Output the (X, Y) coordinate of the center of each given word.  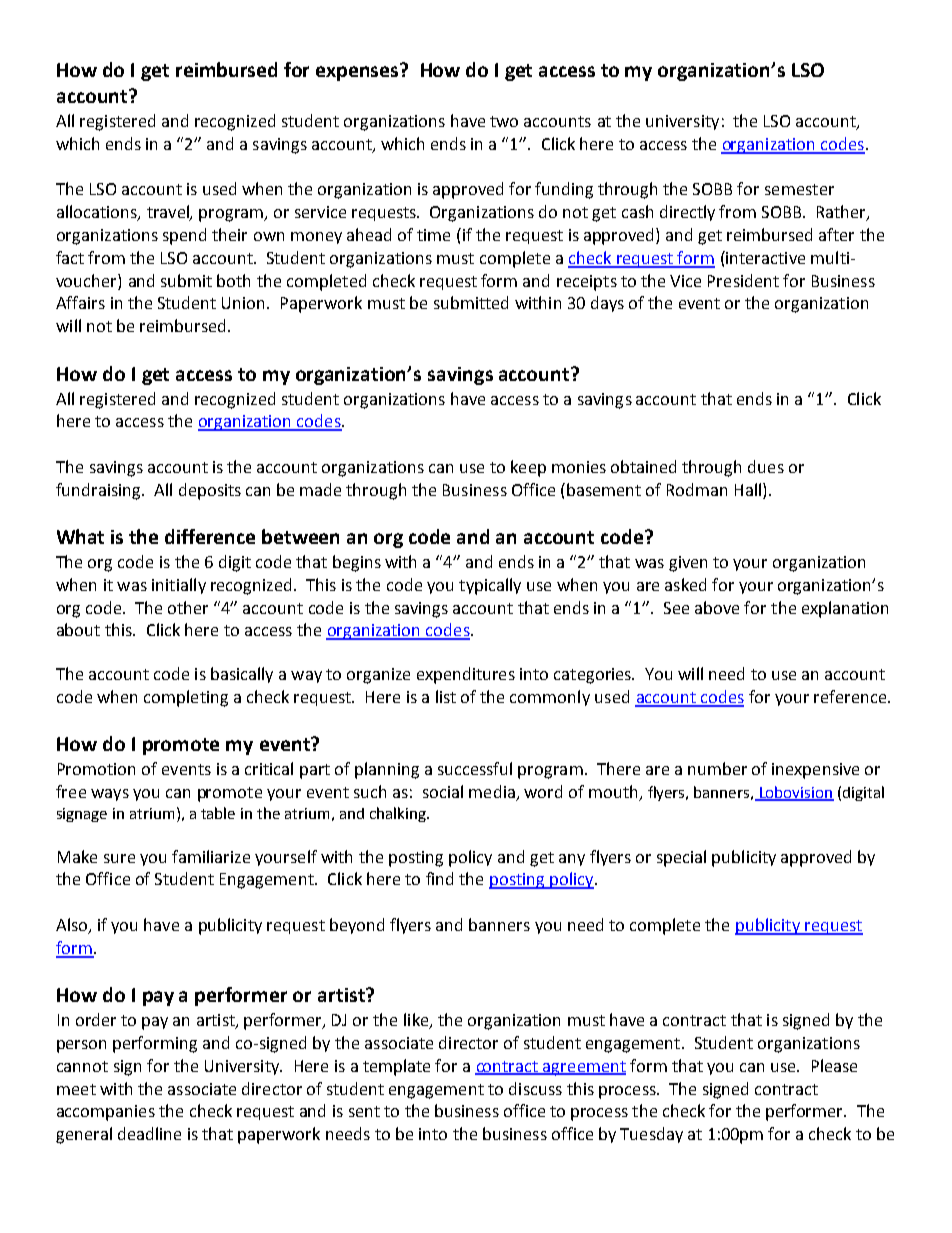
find (439, 878)
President (743, 280)
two (504, 121)
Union (245, 303)
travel (169, 213)
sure (119, 858)
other (188, 607)
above (717, 607)
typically (490, 586)
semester (799, 189)
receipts (587, 283)
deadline (149, 1133)
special (681, 858)
